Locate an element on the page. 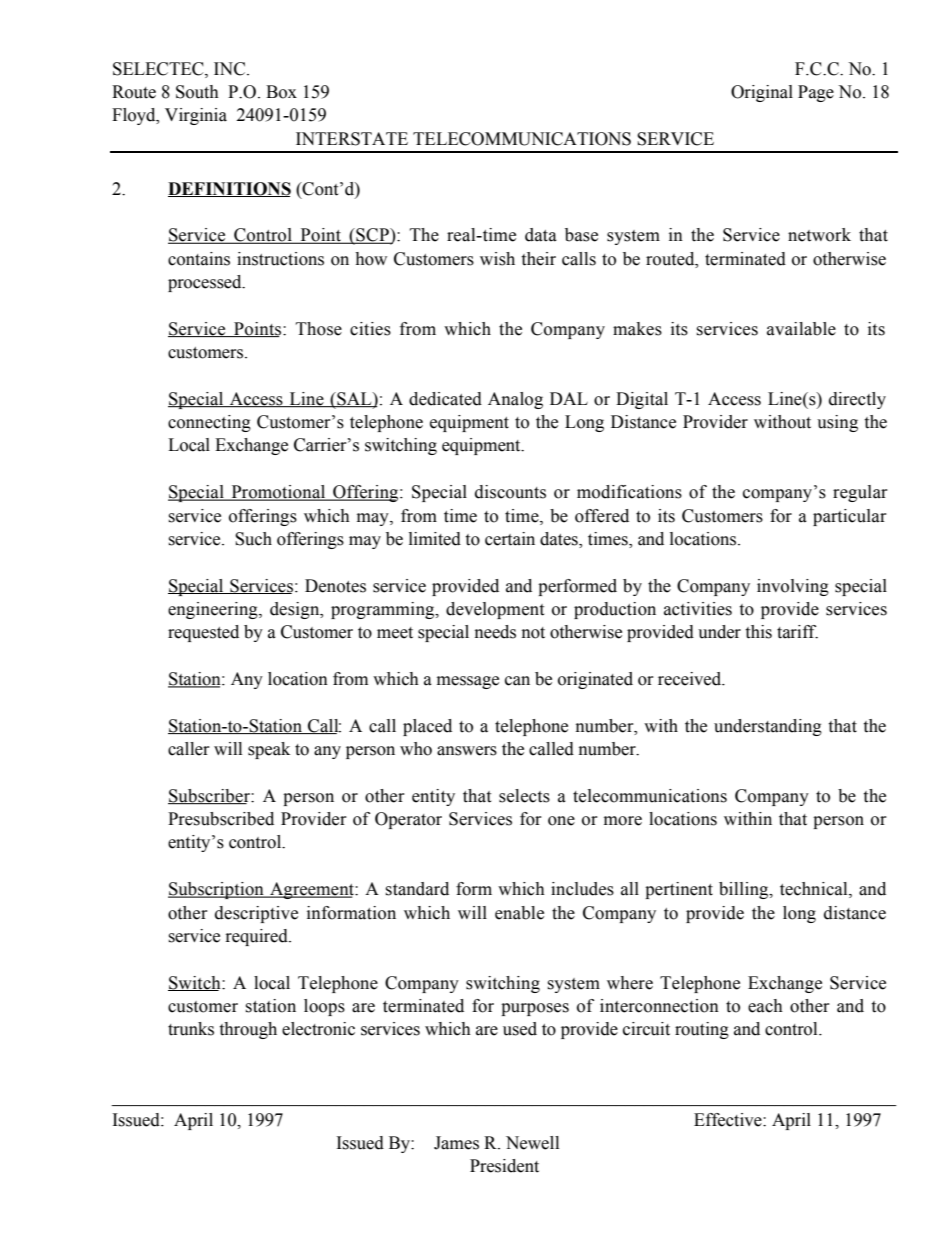 This document has width=952, height=1233. through is located at coordinates (248, 1030).
